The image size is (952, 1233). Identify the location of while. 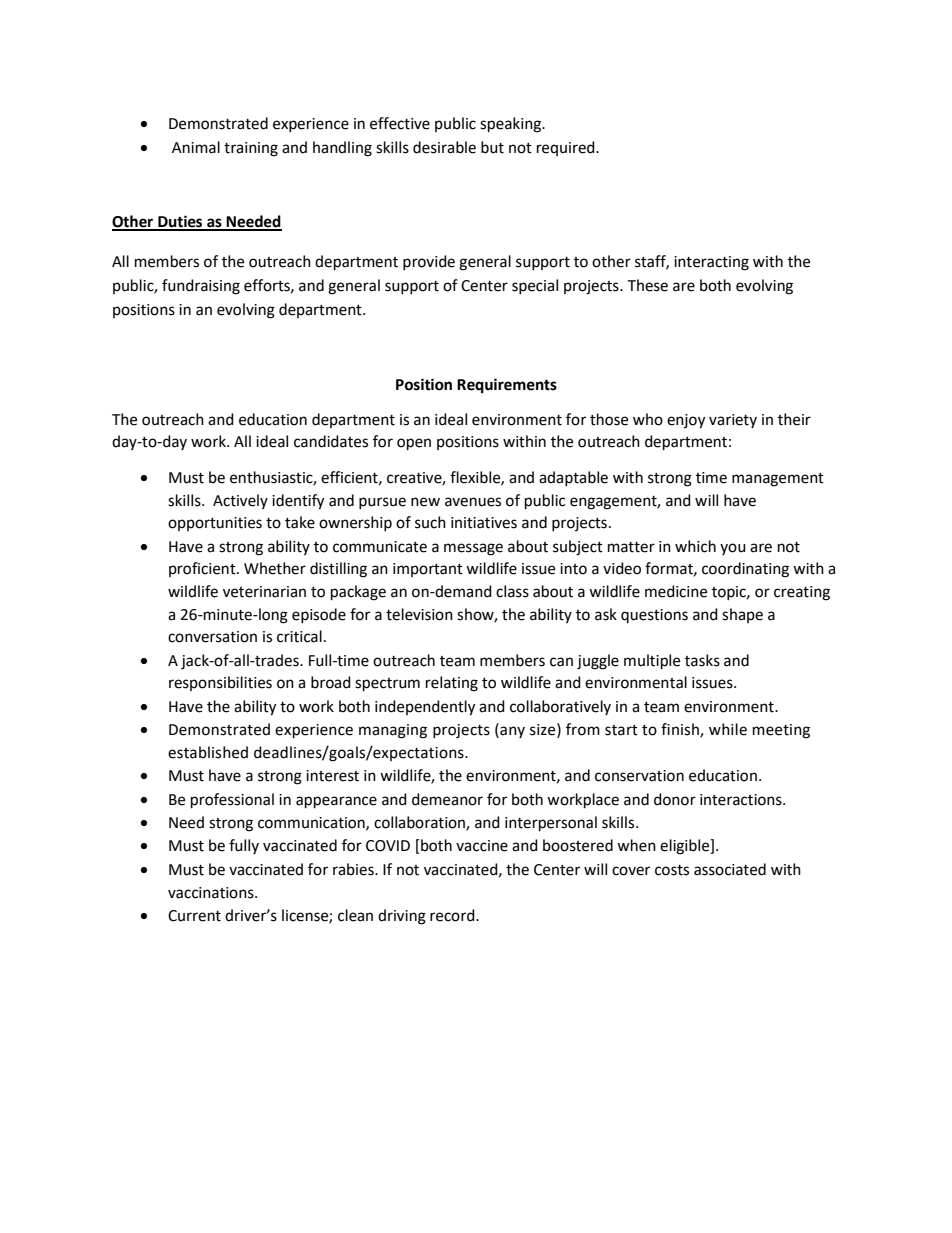
(728, 729).
